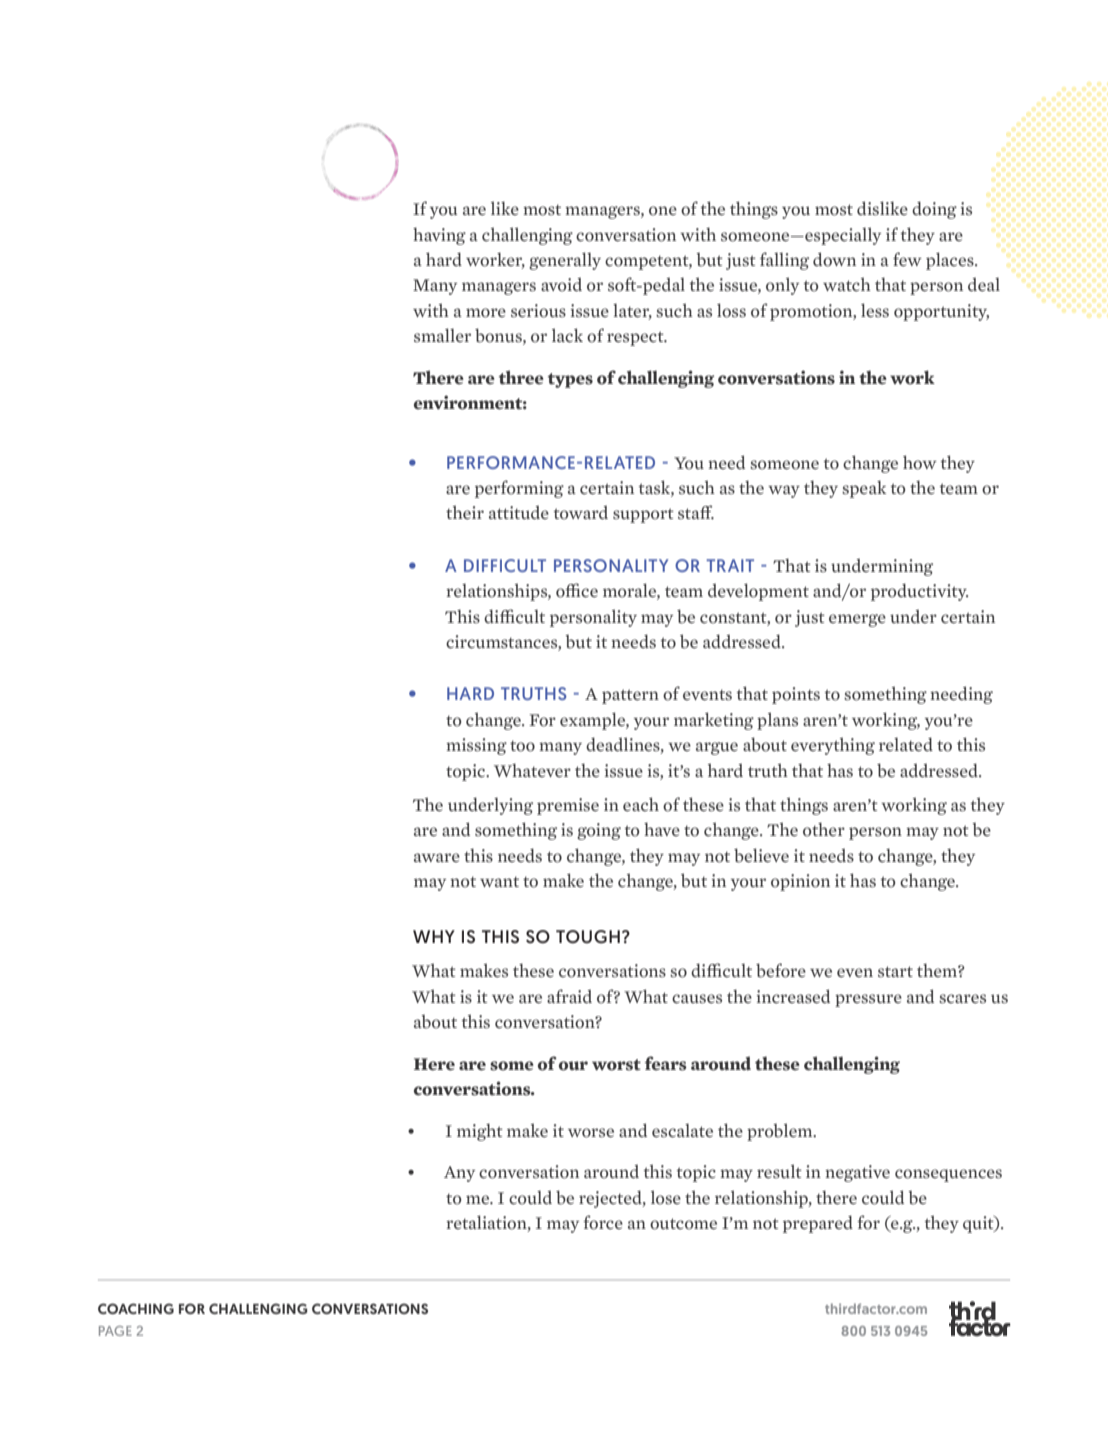 Image resolution: width=1108 pixels, height=1434 pixels. I want to click on aware, so click(437, 857).
